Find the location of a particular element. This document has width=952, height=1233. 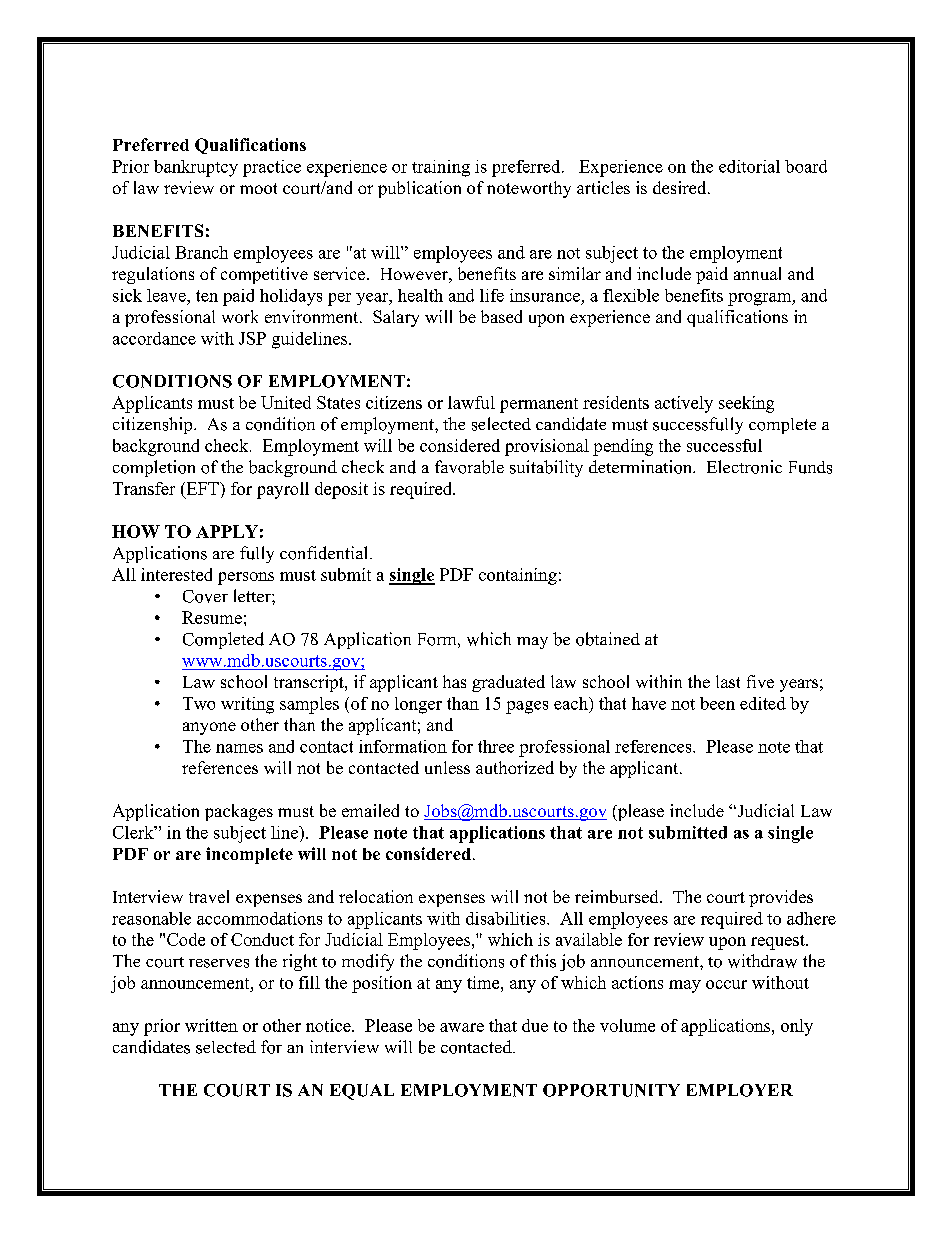

Resume is located at coordinates (212, 617).
